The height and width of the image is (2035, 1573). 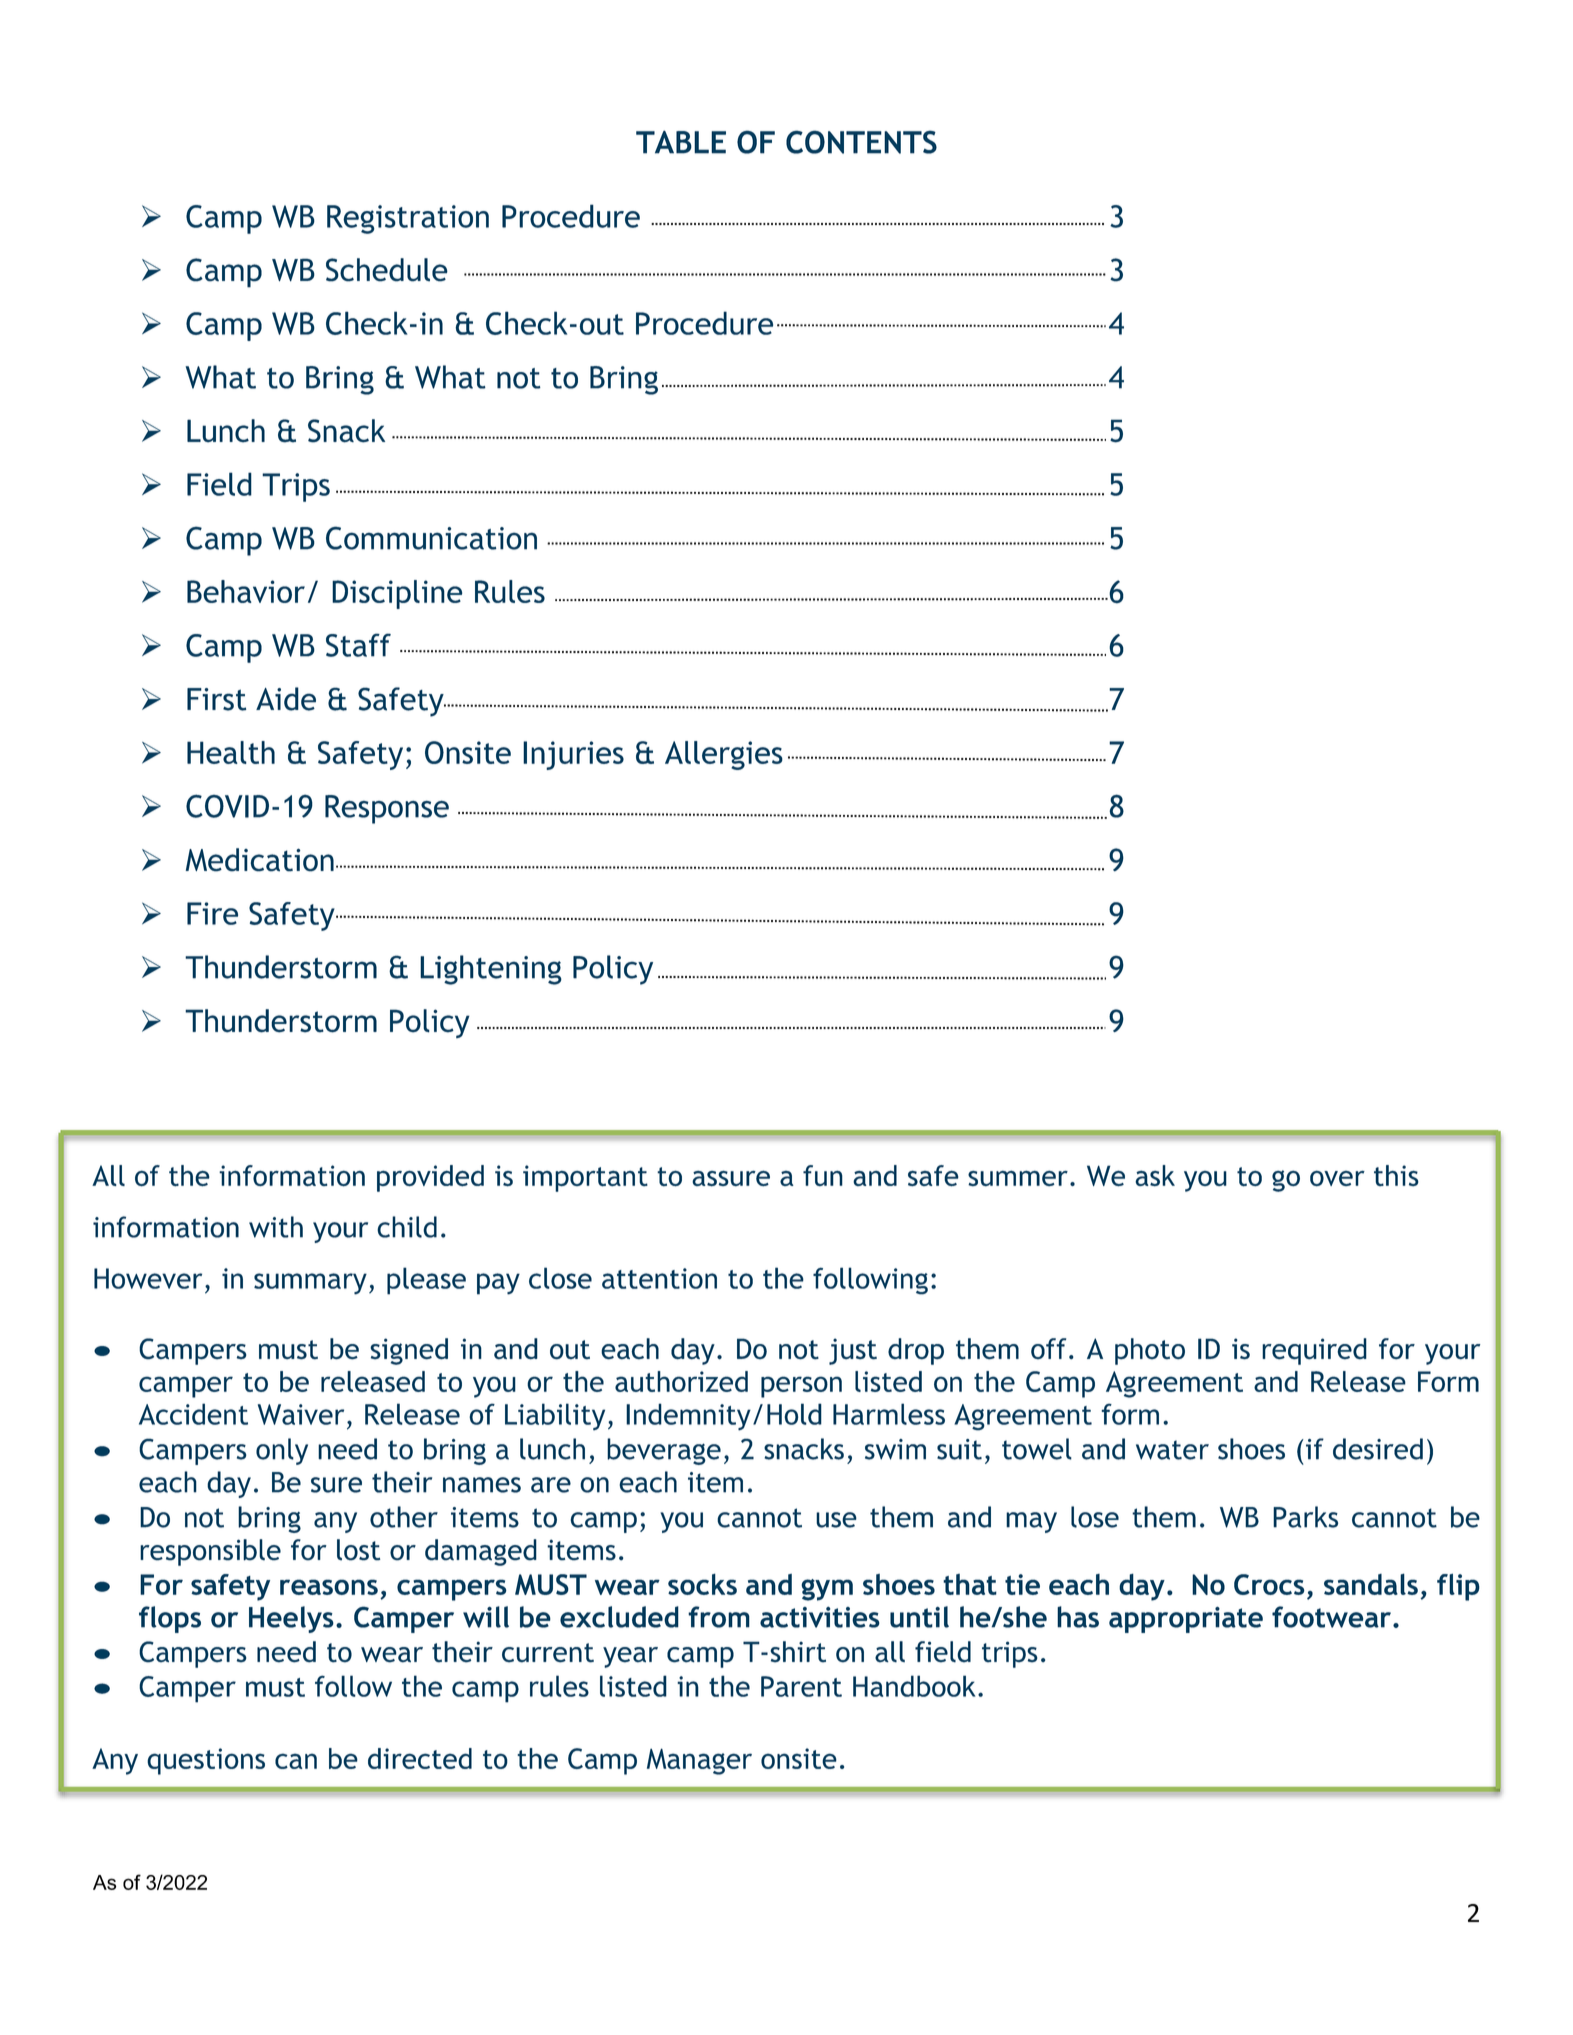 I want to click on TABLE, so click(x=681, y=142).
